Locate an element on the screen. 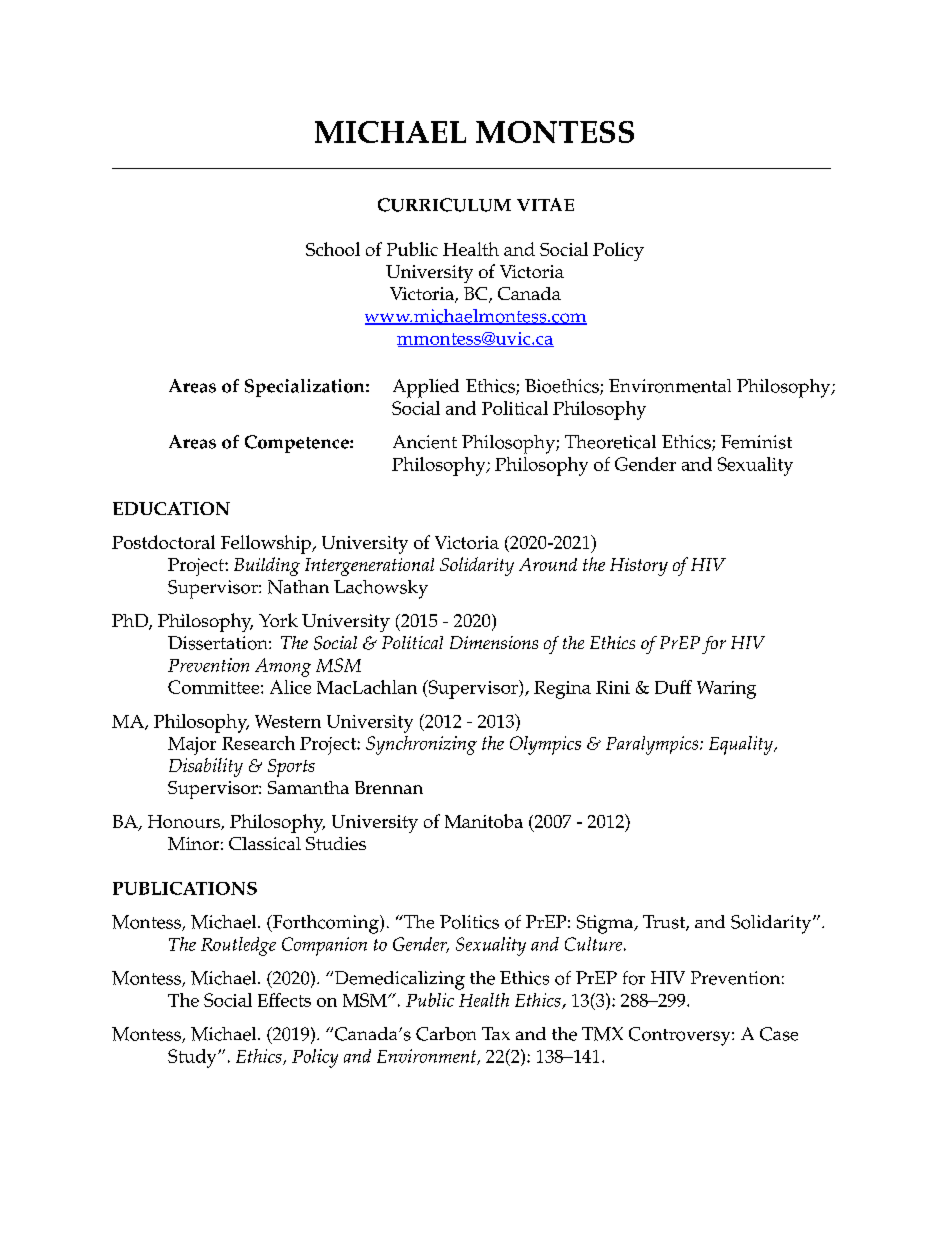 This screenshot has height=1233, width=952. Study is located at coordinates (193, 1058).
